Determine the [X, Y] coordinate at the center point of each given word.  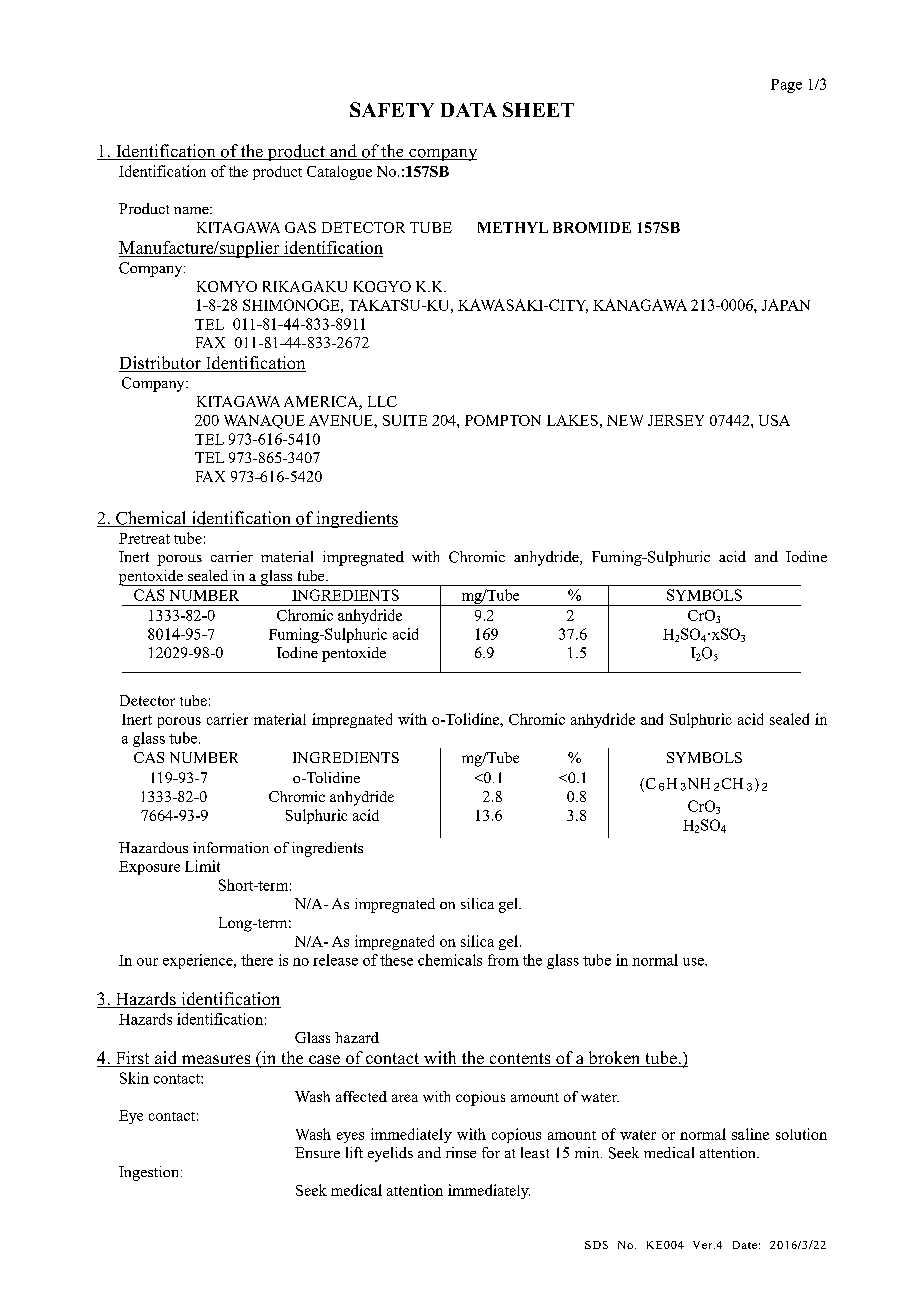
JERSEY [676, 420]
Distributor [161, 364]
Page [786, 86]
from [503, 960]
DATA [469, 110]
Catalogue [339, 173]
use [694, 962]
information [231, 847]
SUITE [405, 420]
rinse [461, 1152]
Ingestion [150, 1173]
